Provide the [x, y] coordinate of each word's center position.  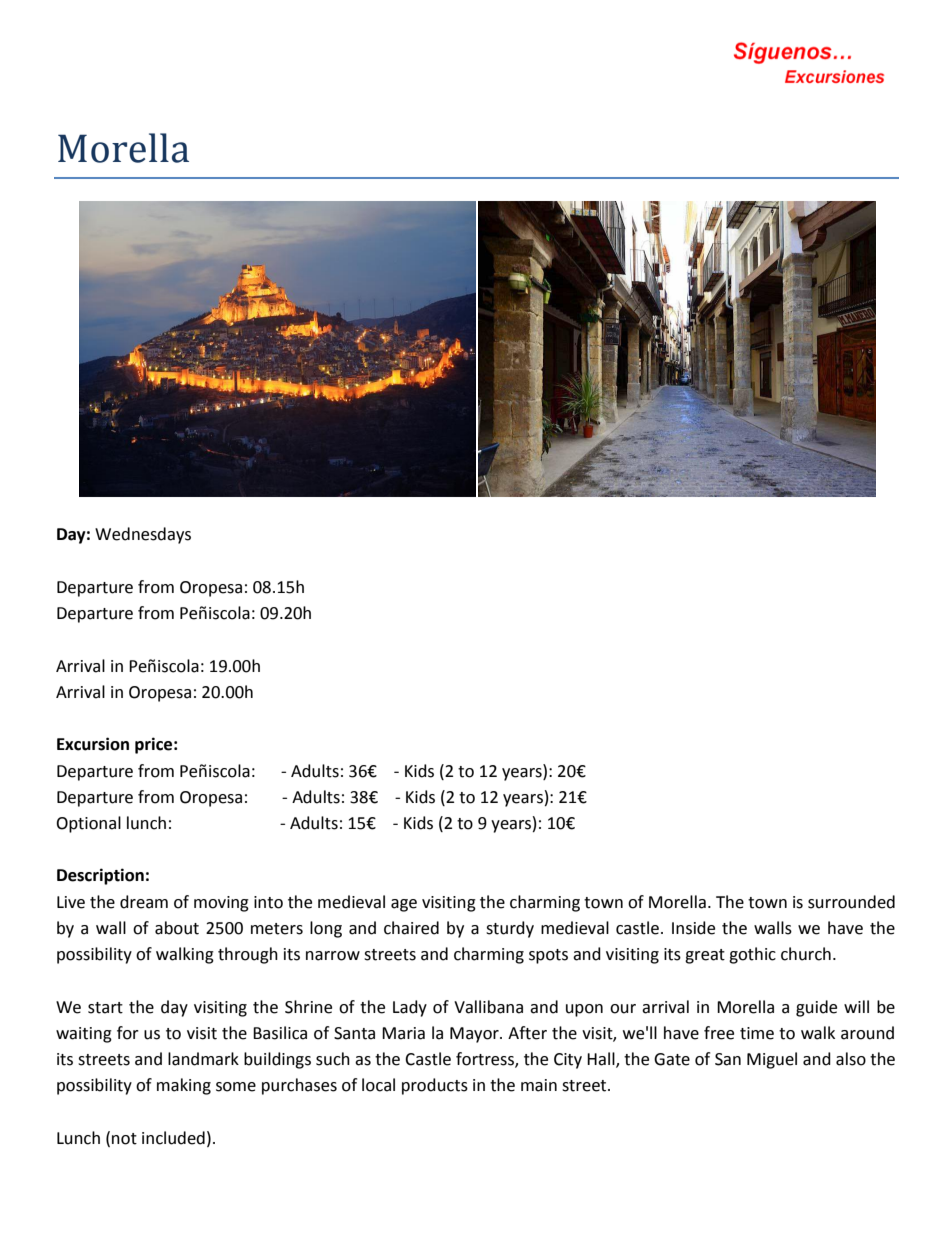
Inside [693, 928]
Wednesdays [143, 535]
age [404, 905]
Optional [88, 824]
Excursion [93, 744]
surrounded [851, 902]
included [173, 1138]
